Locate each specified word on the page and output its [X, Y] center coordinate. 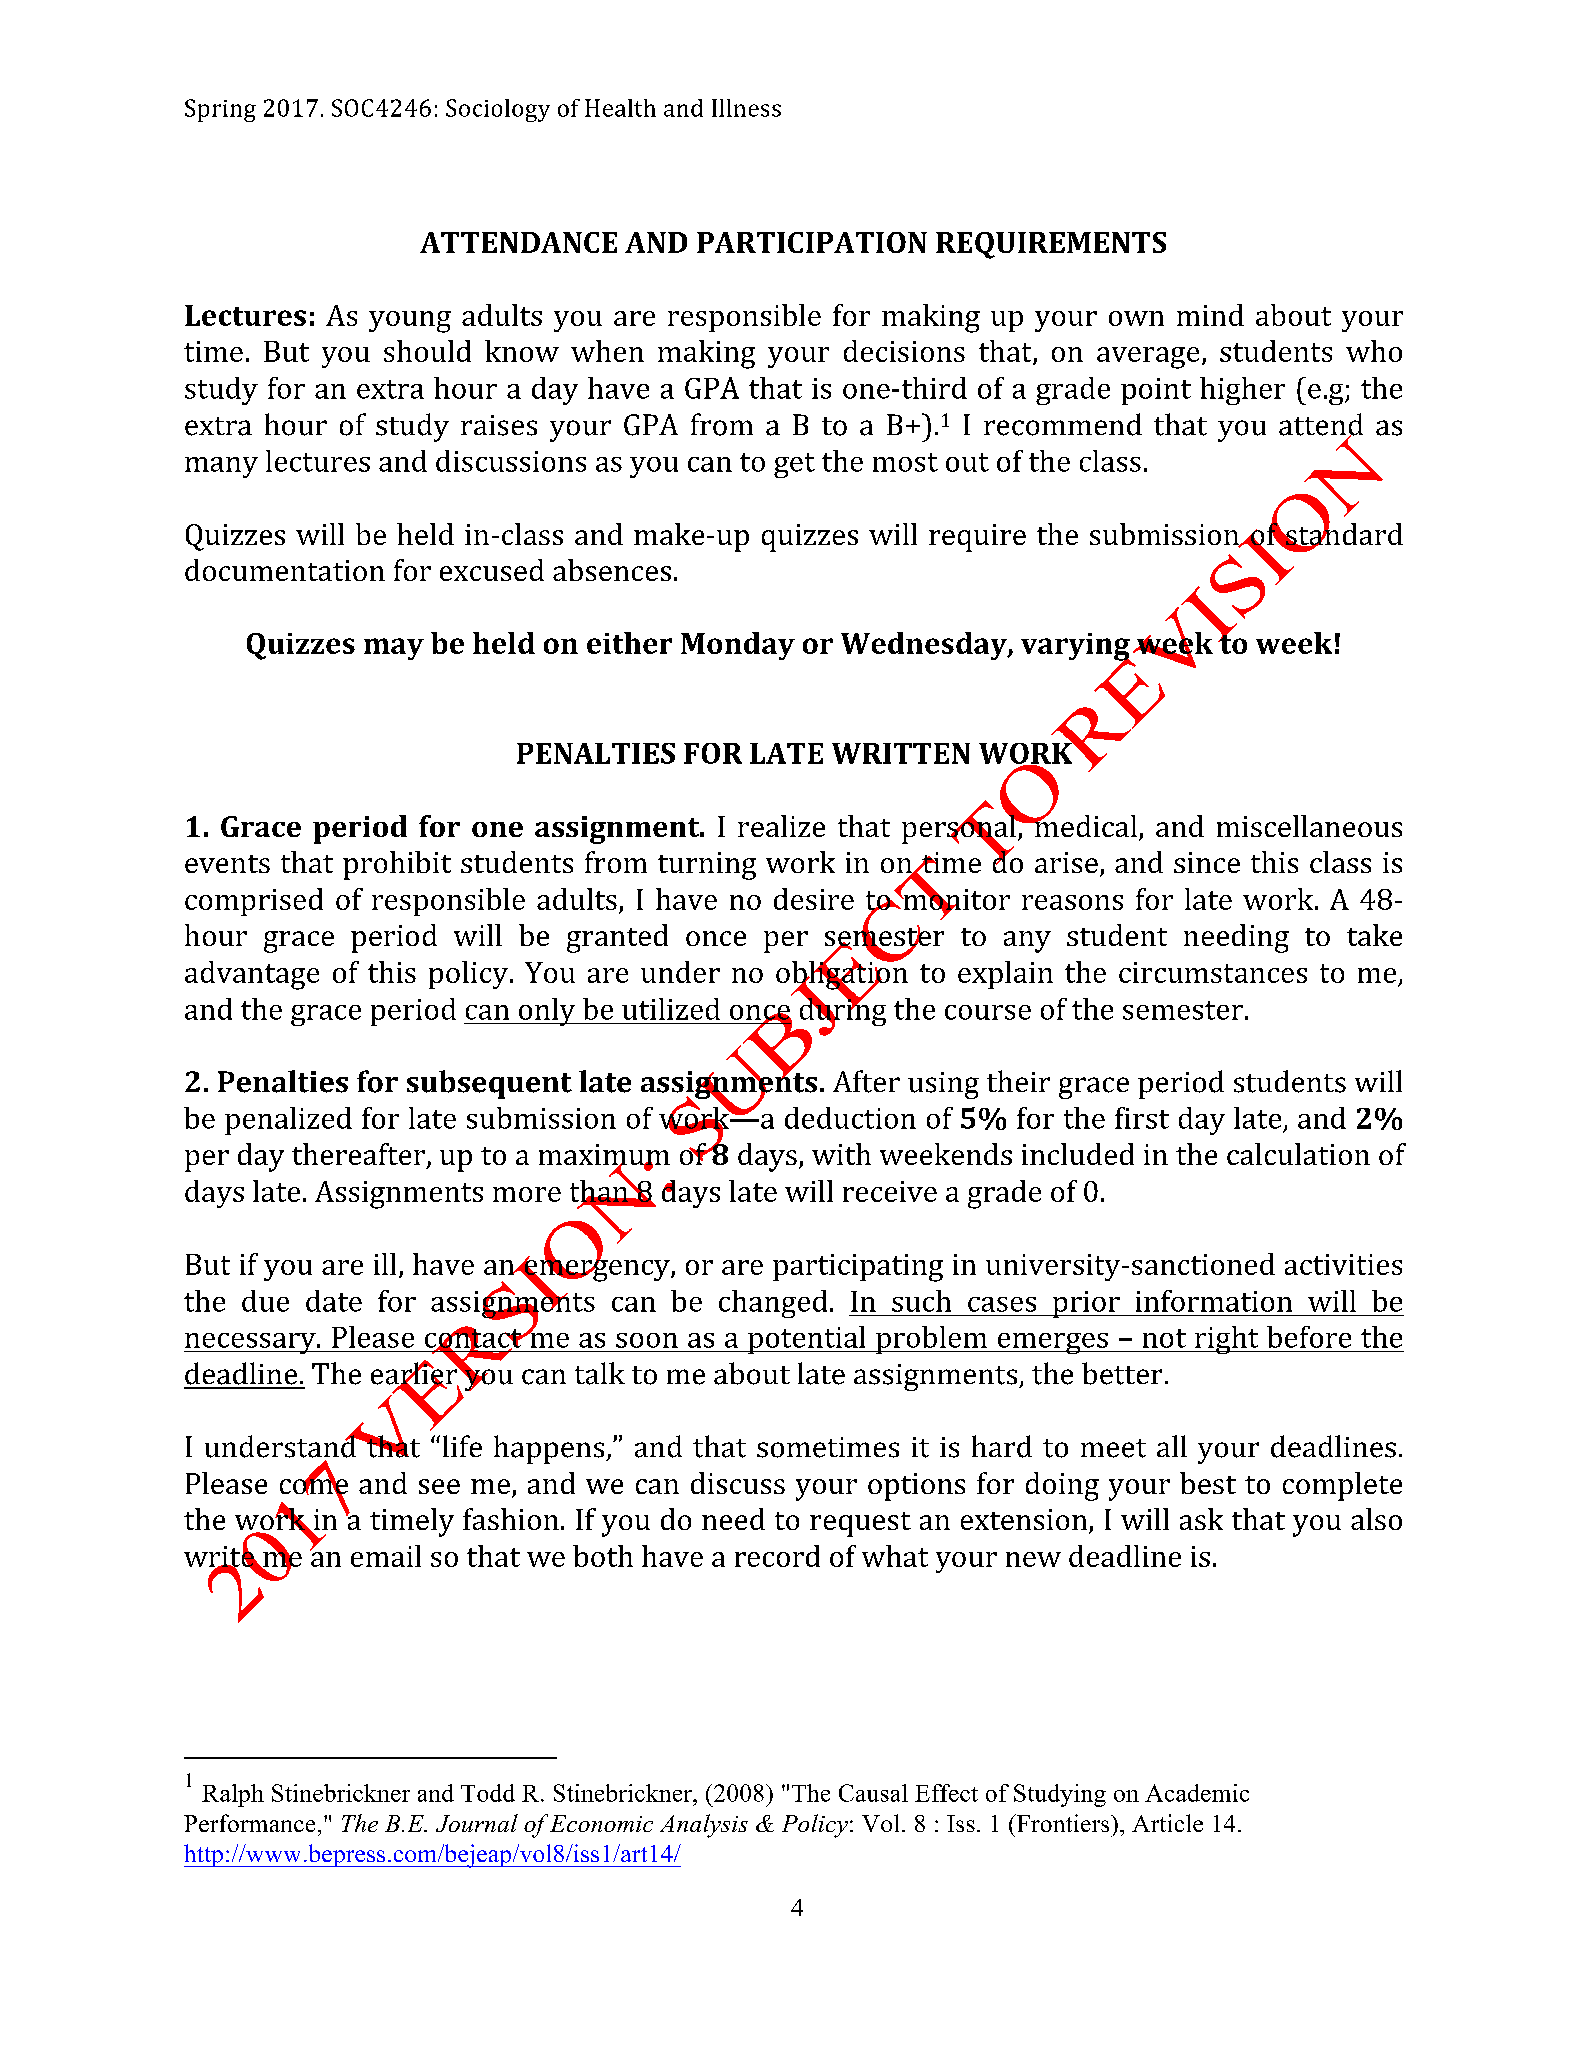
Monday [738, 646]
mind [1210, 315]
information [1214, 1301]
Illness [746, 108]
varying [1076, 648]
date [334, 1301]
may [394, 649]
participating [858, 1268]
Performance [249, 1823]
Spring [220, 110]
